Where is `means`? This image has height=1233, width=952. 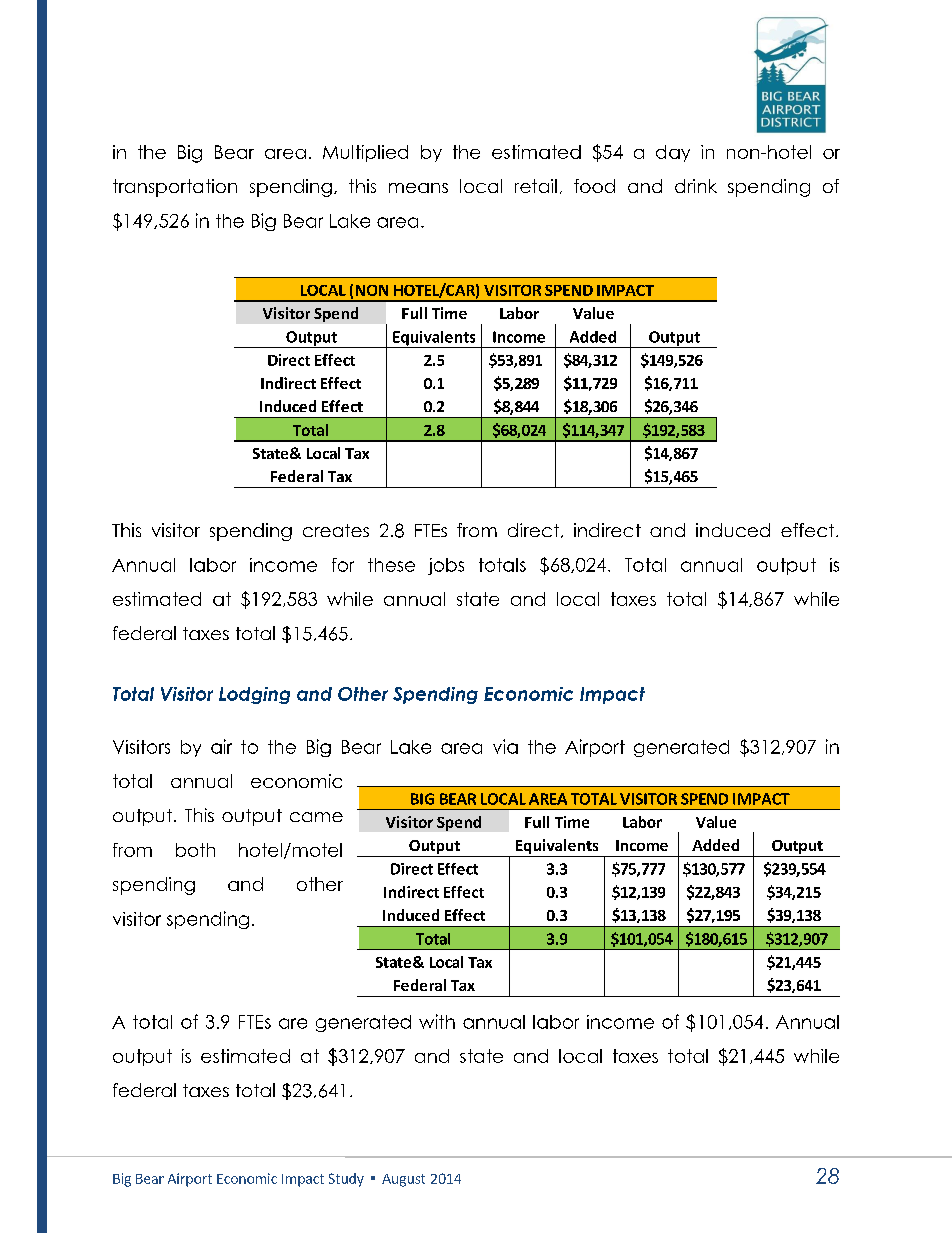
means is located at coordinates (418, 188).
